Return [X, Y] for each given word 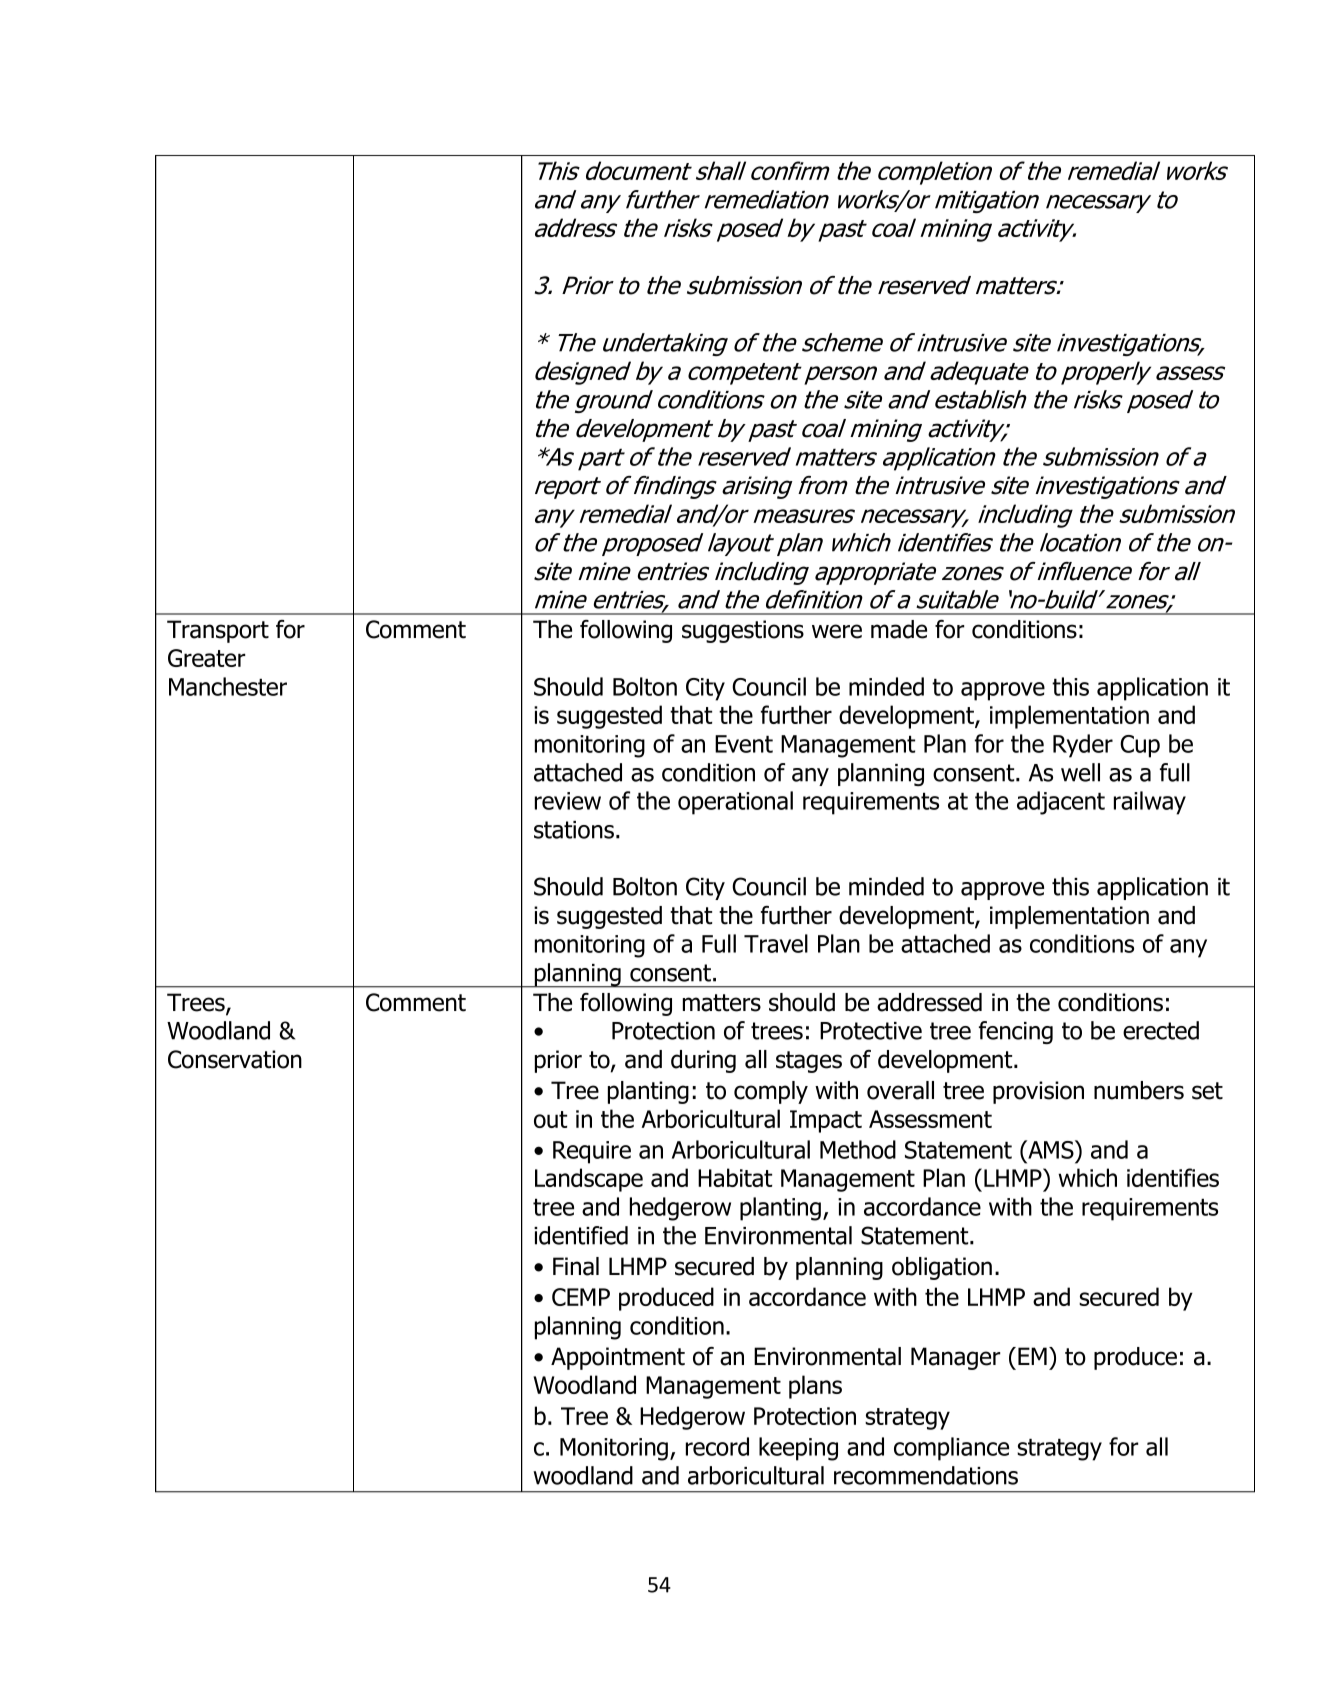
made [899, 629]
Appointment [618, 1358]
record [717, 1446]
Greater [207, 658]
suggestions [743, 631]
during [703, 1061]
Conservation [235, 1059]
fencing [1016, 1032]
